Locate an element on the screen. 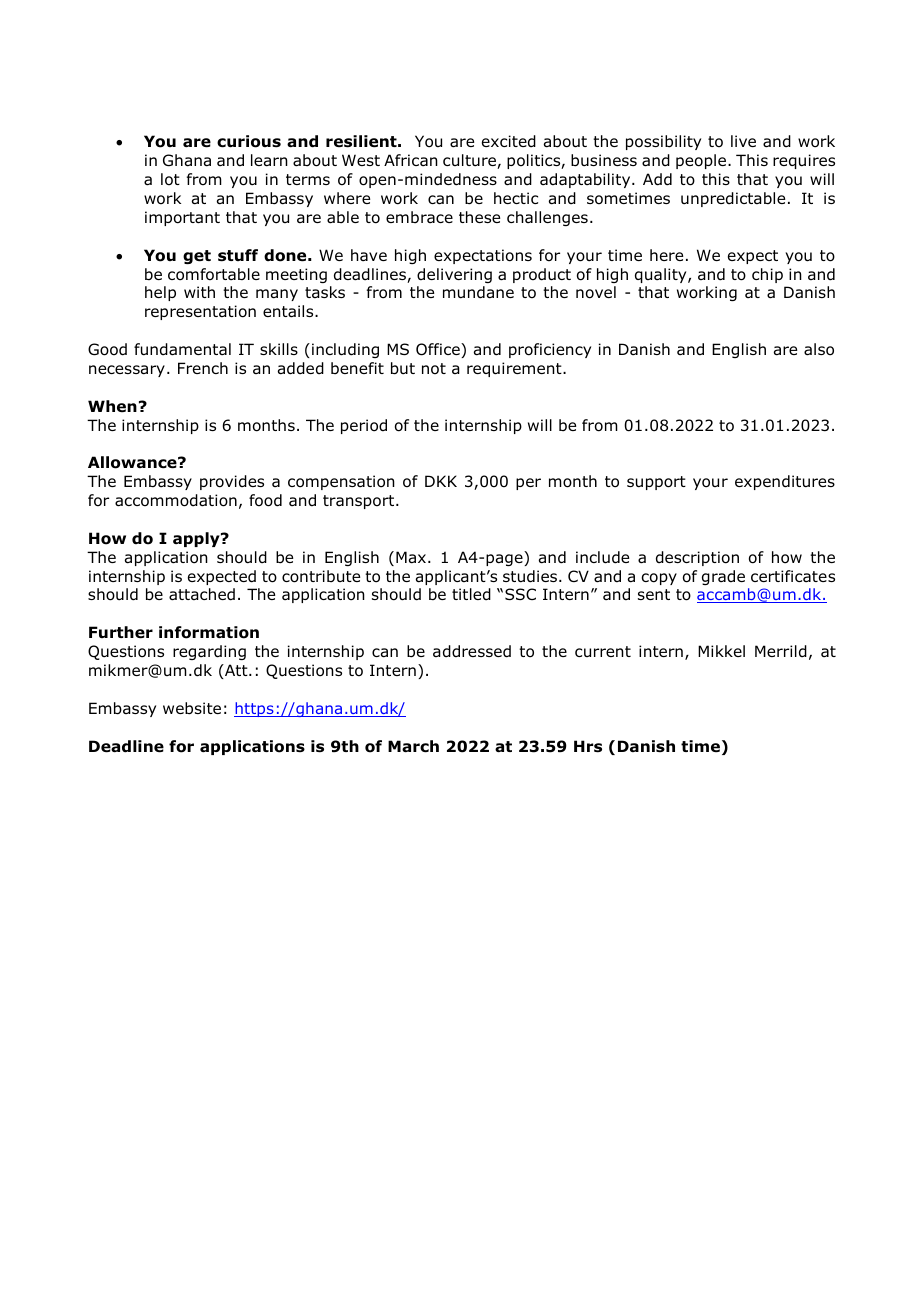 Image resolution: width=924 pixels, height=1308 pixels. titled is located at coordinates (471, 594).
